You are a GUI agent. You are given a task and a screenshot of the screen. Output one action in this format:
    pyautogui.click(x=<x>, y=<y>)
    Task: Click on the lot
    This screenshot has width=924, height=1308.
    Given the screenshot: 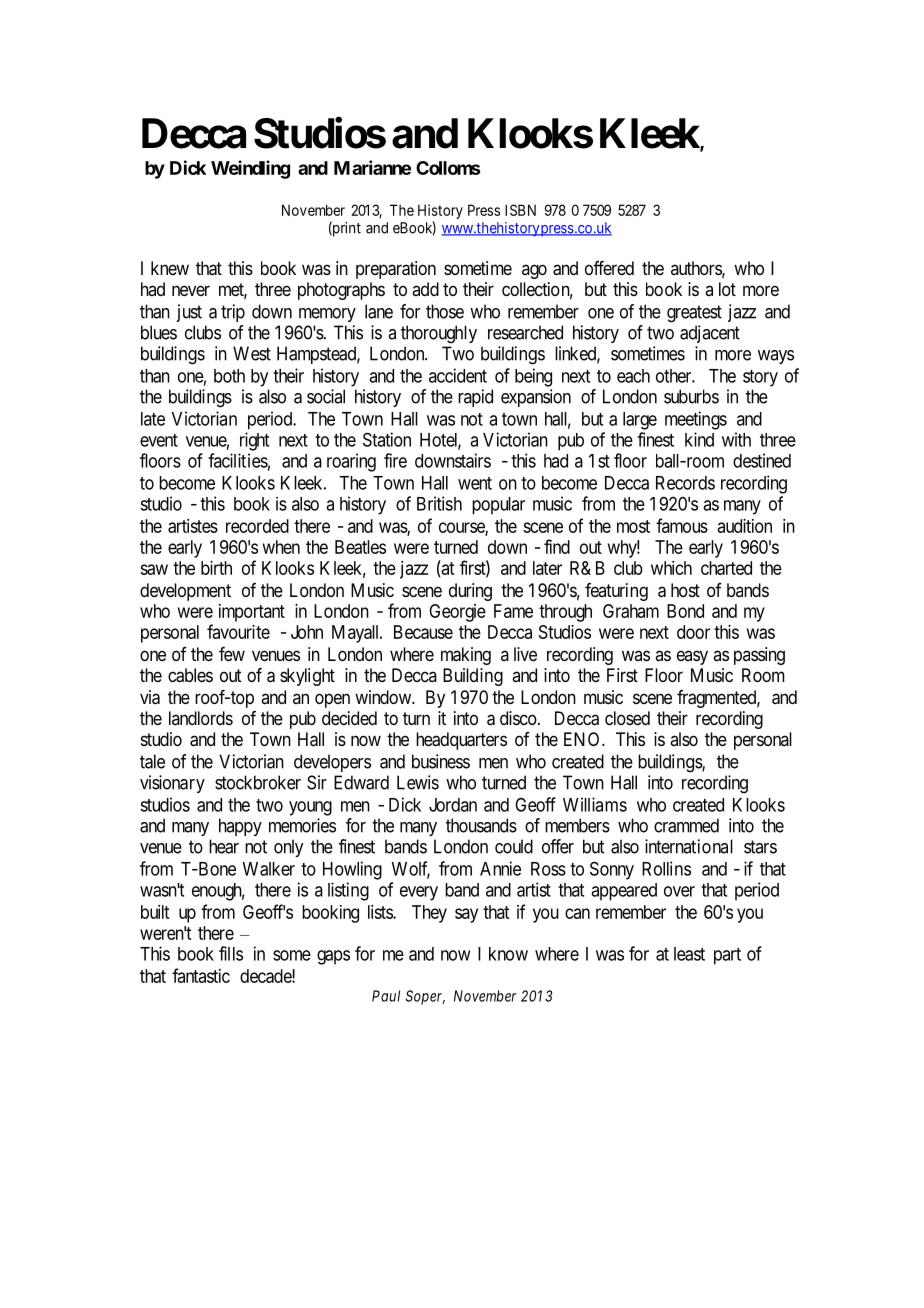 What is the action you would take?
    pyautogui.click(x=727, y=289)
